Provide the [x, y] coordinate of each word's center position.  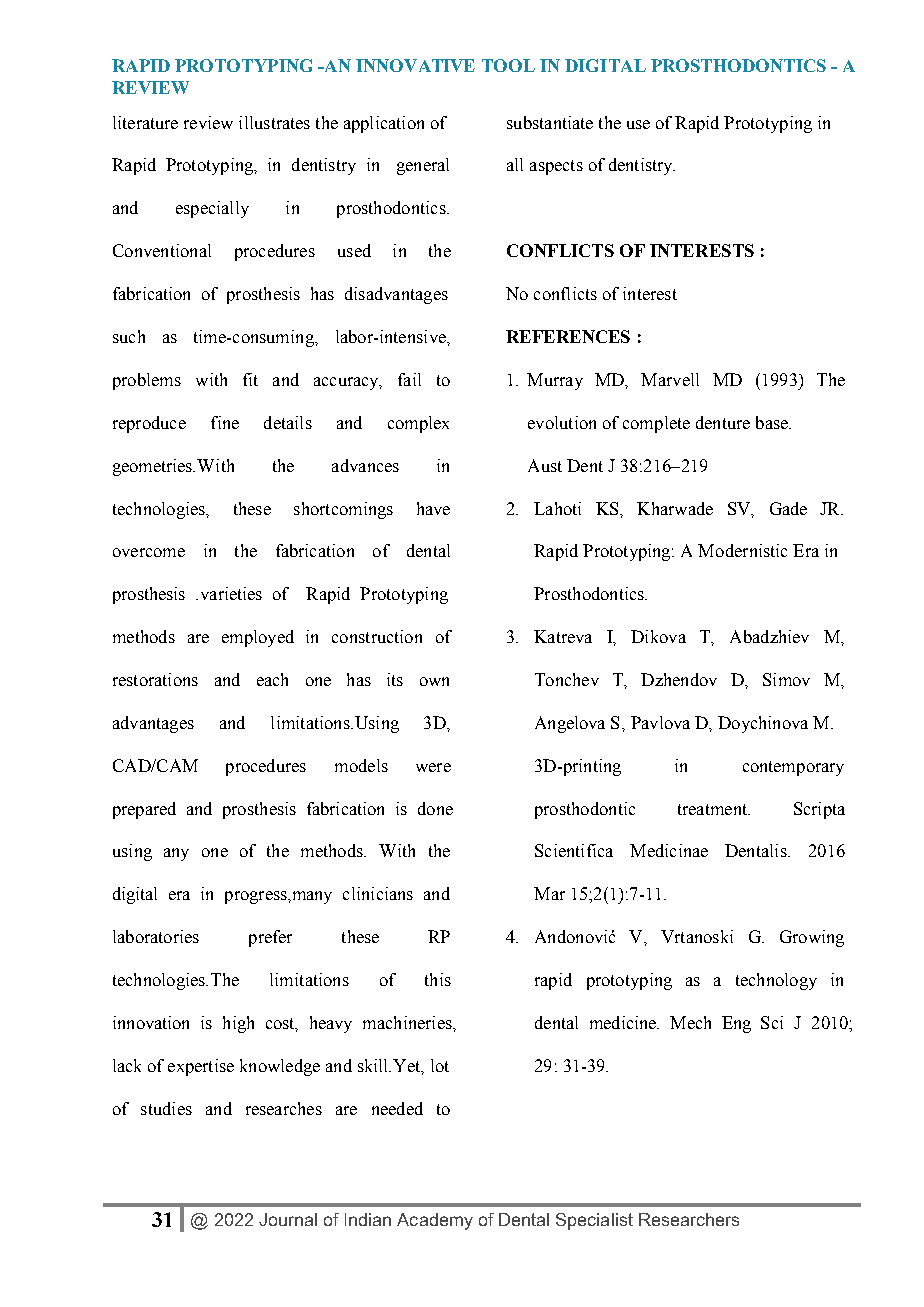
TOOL [508, 65]
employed [258, 638]
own [434, 681]
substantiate [550, 122]
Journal [288, 1219]
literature [145, 122]
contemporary [793, 768]
